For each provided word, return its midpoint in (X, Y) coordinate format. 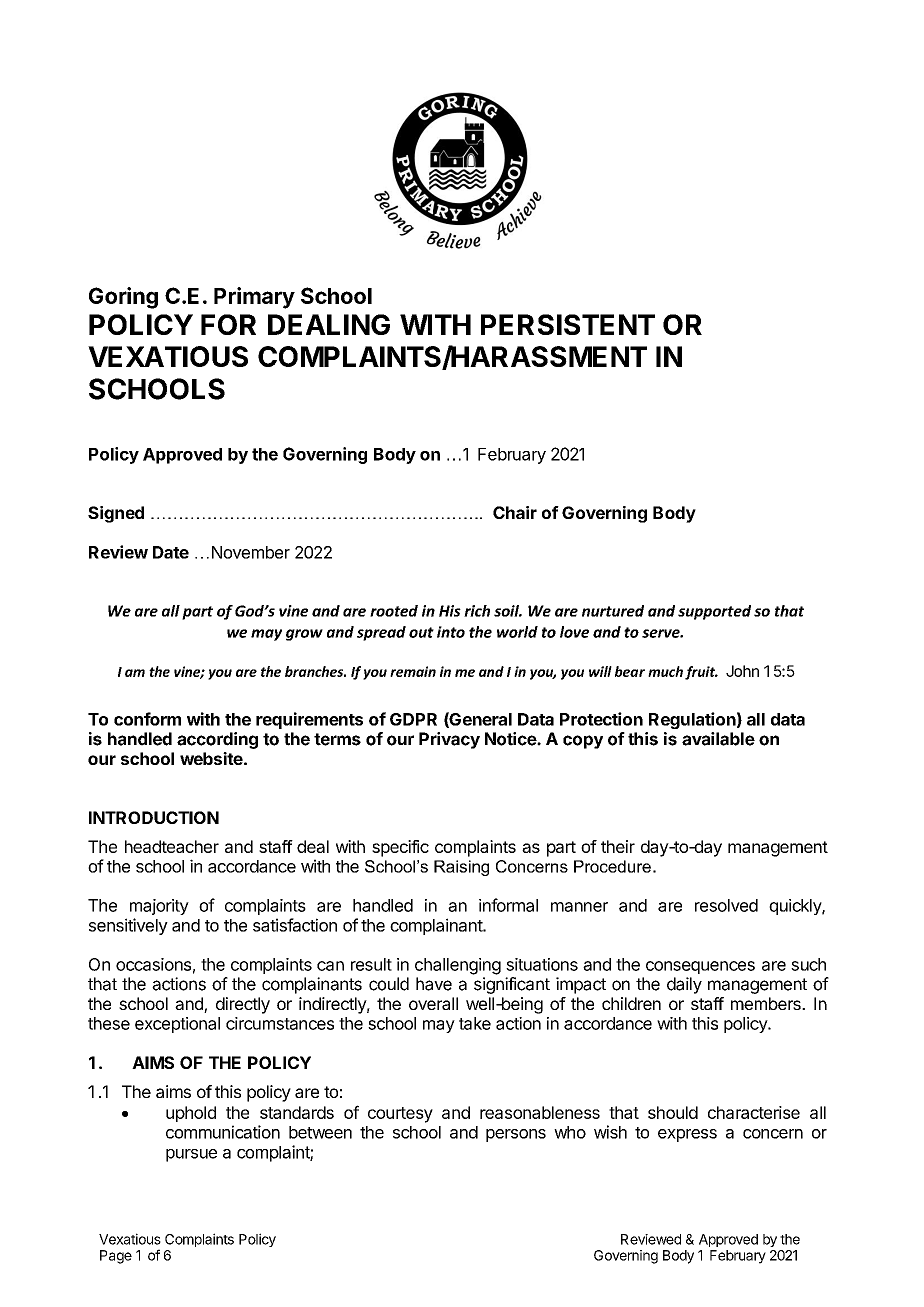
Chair (515, 512)
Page (116, 1257)
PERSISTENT (568, 324)
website (211, 758)
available (718, 739)
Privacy (449, 740)
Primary (254, 298)
